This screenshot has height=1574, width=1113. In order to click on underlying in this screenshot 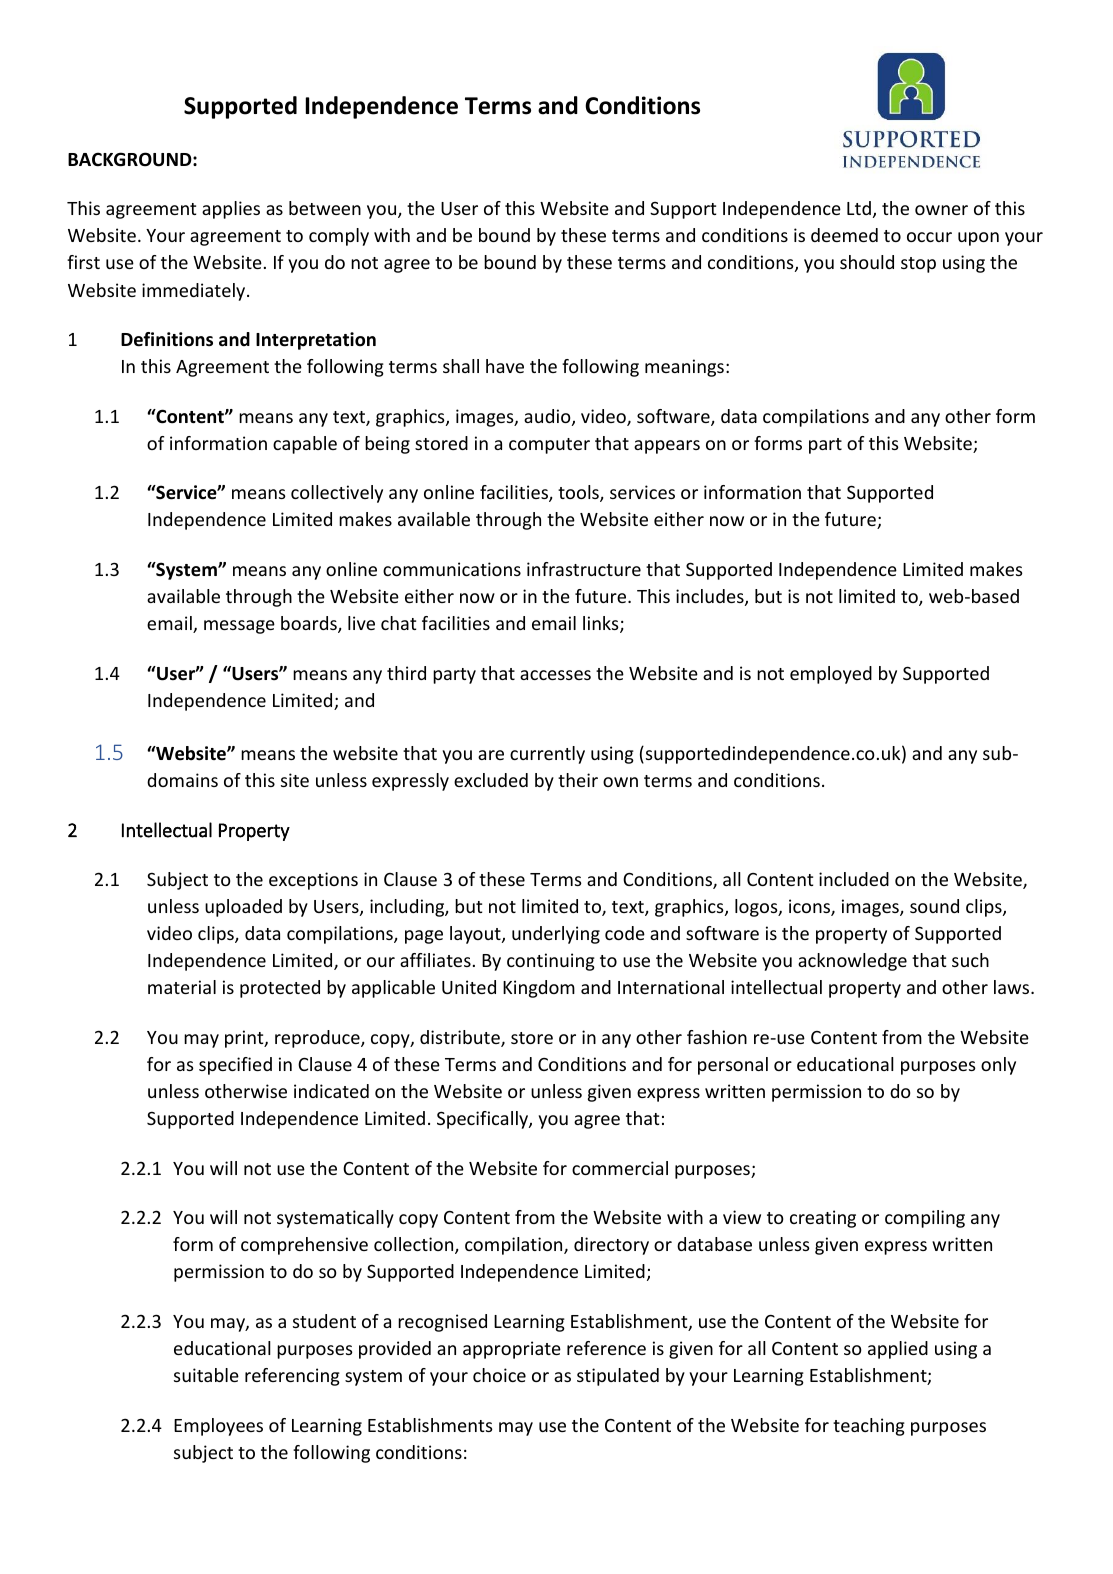, I will do `click(556, 935)`.
